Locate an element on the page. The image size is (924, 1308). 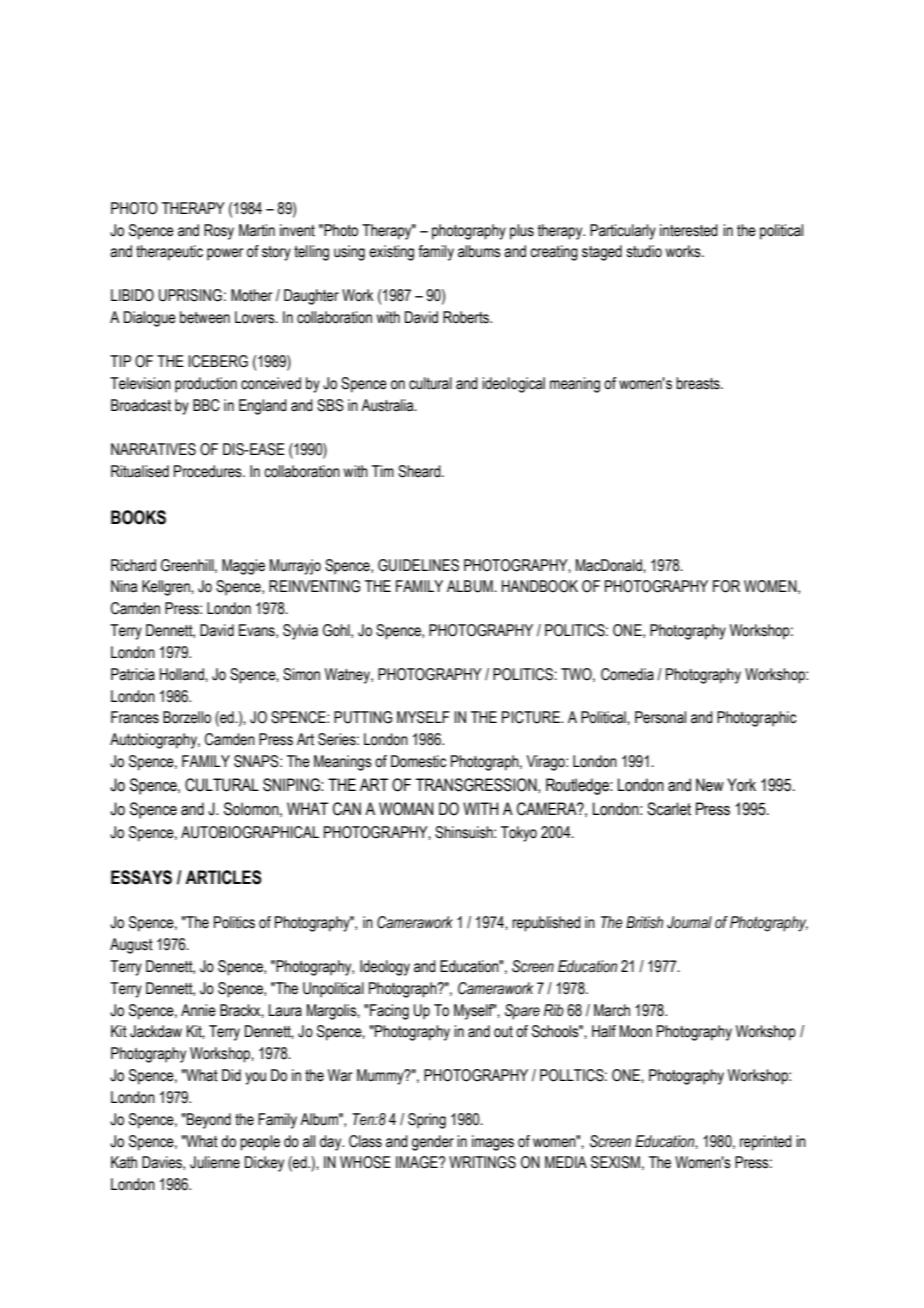
Tim is located at coordinates (383, 471).
